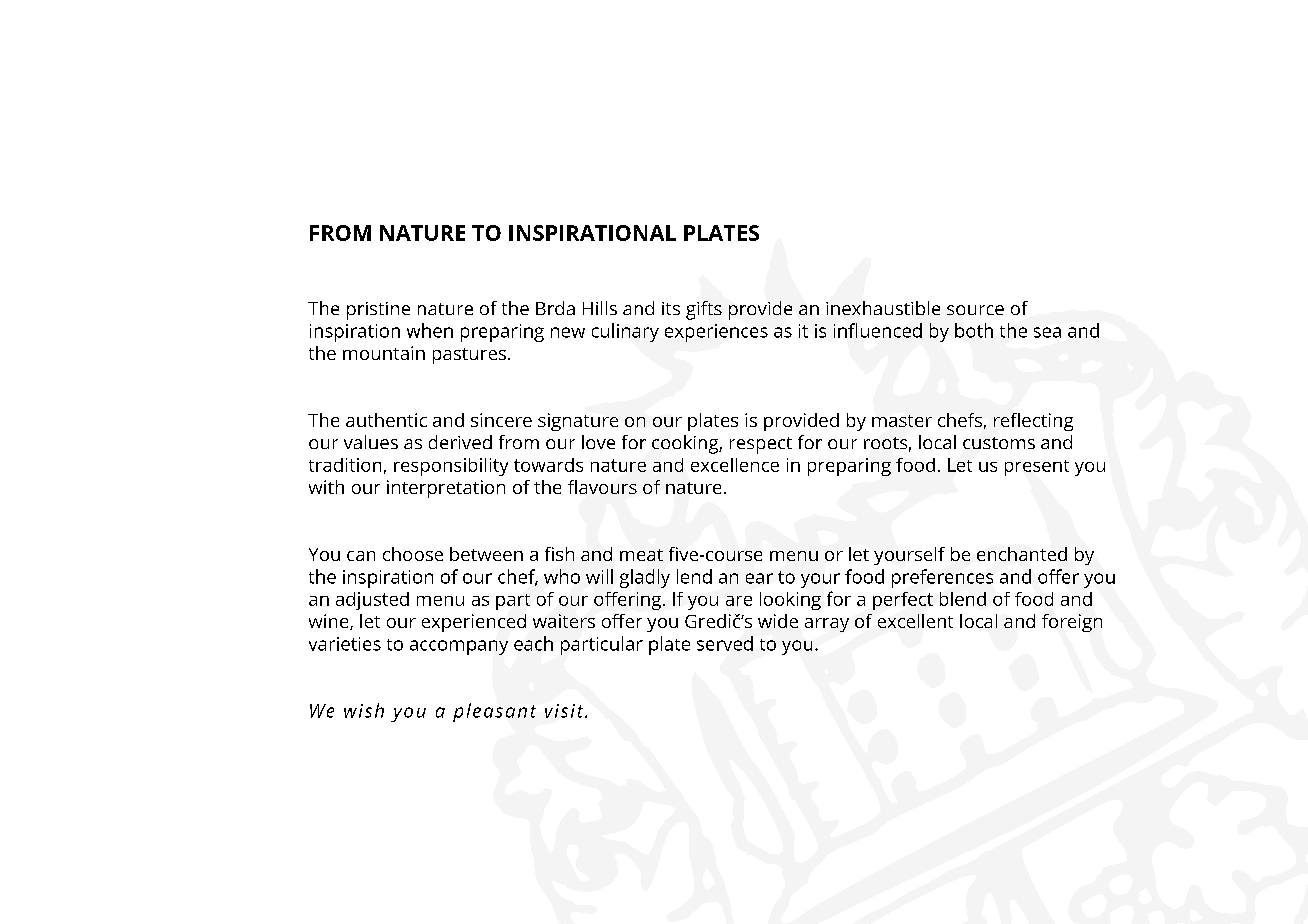 The height and width of the document is (924, 1308). Describe the element at coordinates (364, 710) in the document. I see `wish` at that location.
